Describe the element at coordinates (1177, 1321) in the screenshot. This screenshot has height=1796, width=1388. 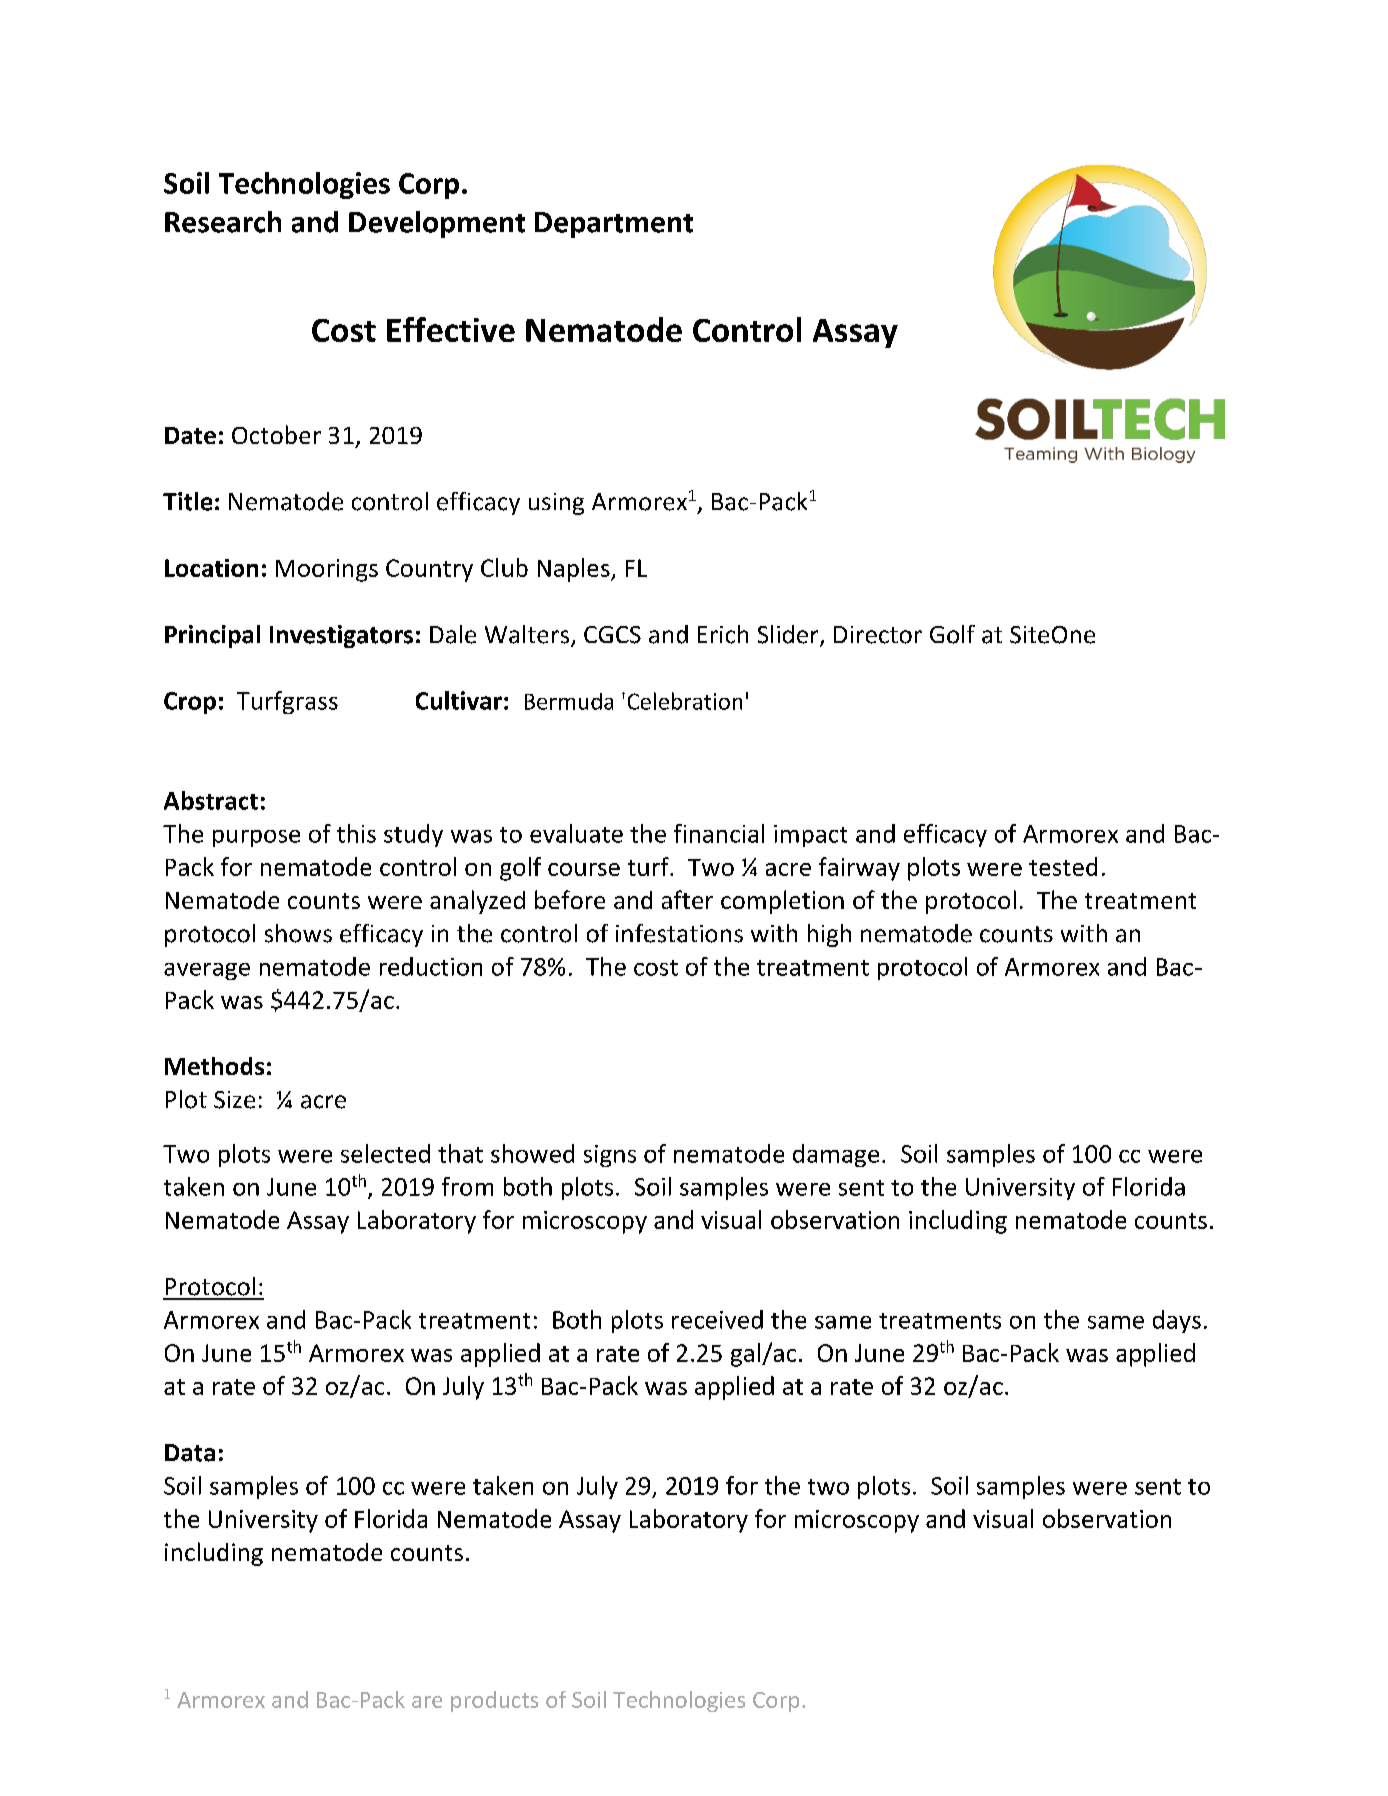
I see `days` at that location.
